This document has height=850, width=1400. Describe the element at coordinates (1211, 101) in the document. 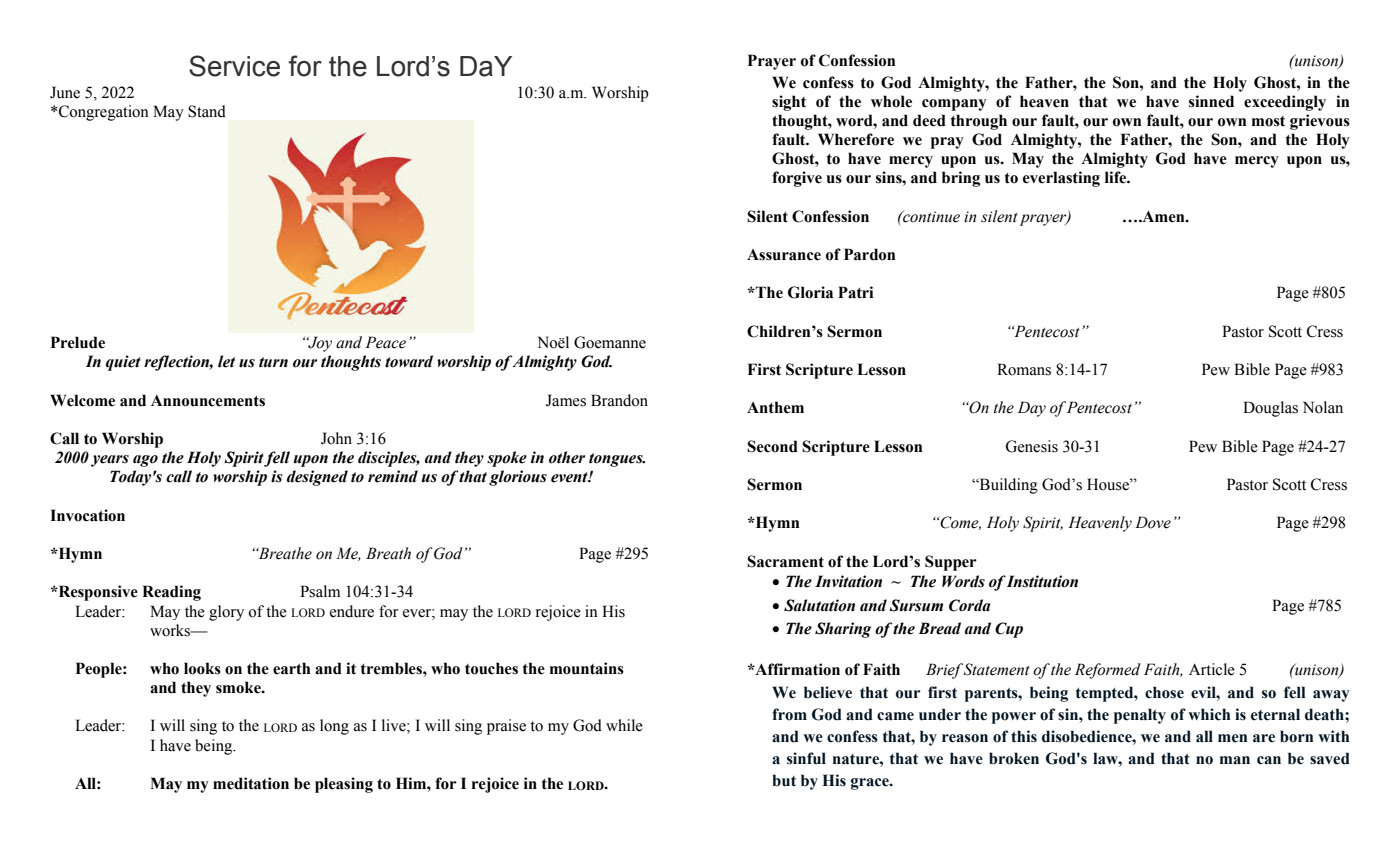

I see `sinned` at that location.
